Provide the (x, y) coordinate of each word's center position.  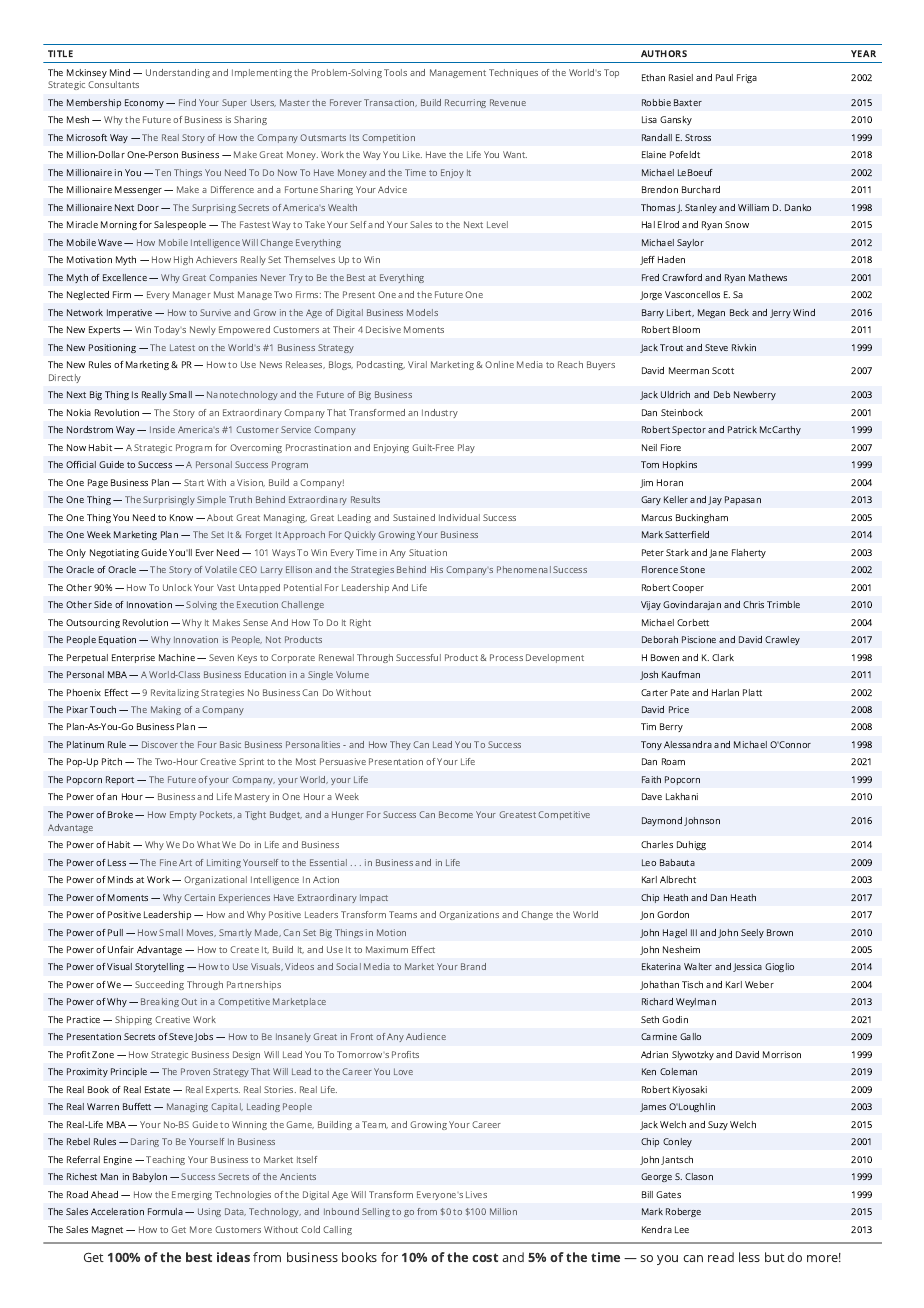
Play (466, 448)
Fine (168, 862)
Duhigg (691, 845)
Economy (146, 103)
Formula (165, 1211)
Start (194, 482)
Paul (724, 77)
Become (456, 814)
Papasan (743, 500)
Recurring (465, 103)
